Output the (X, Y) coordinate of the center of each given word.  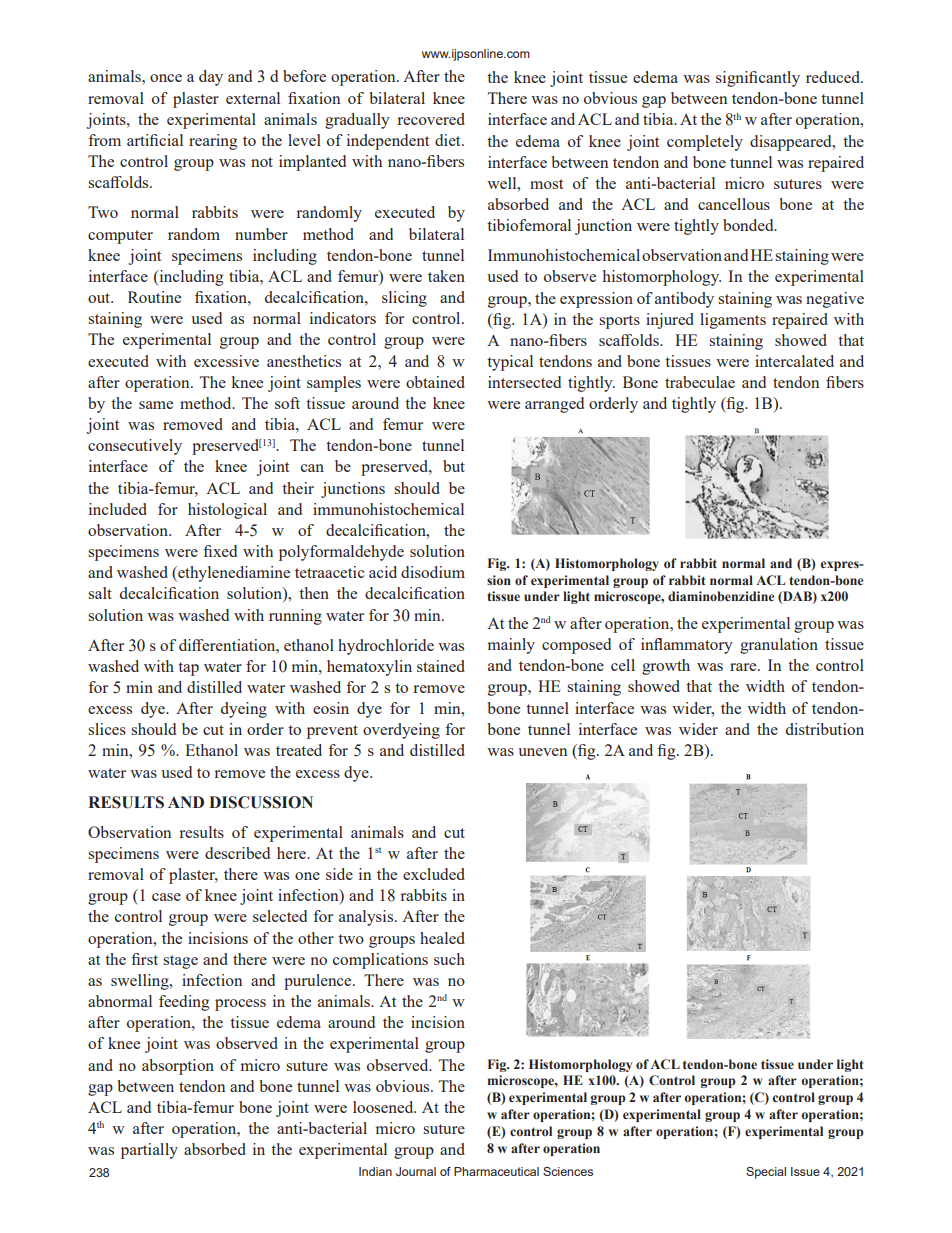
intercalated (794, 361)
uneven (542, 752)
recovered (431, 119)
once (166, 78)
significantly (758, 79)
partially (149, 1151)
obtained (435, 382)
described (237, 853)
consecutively (135, 447)
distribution (825, 729)
